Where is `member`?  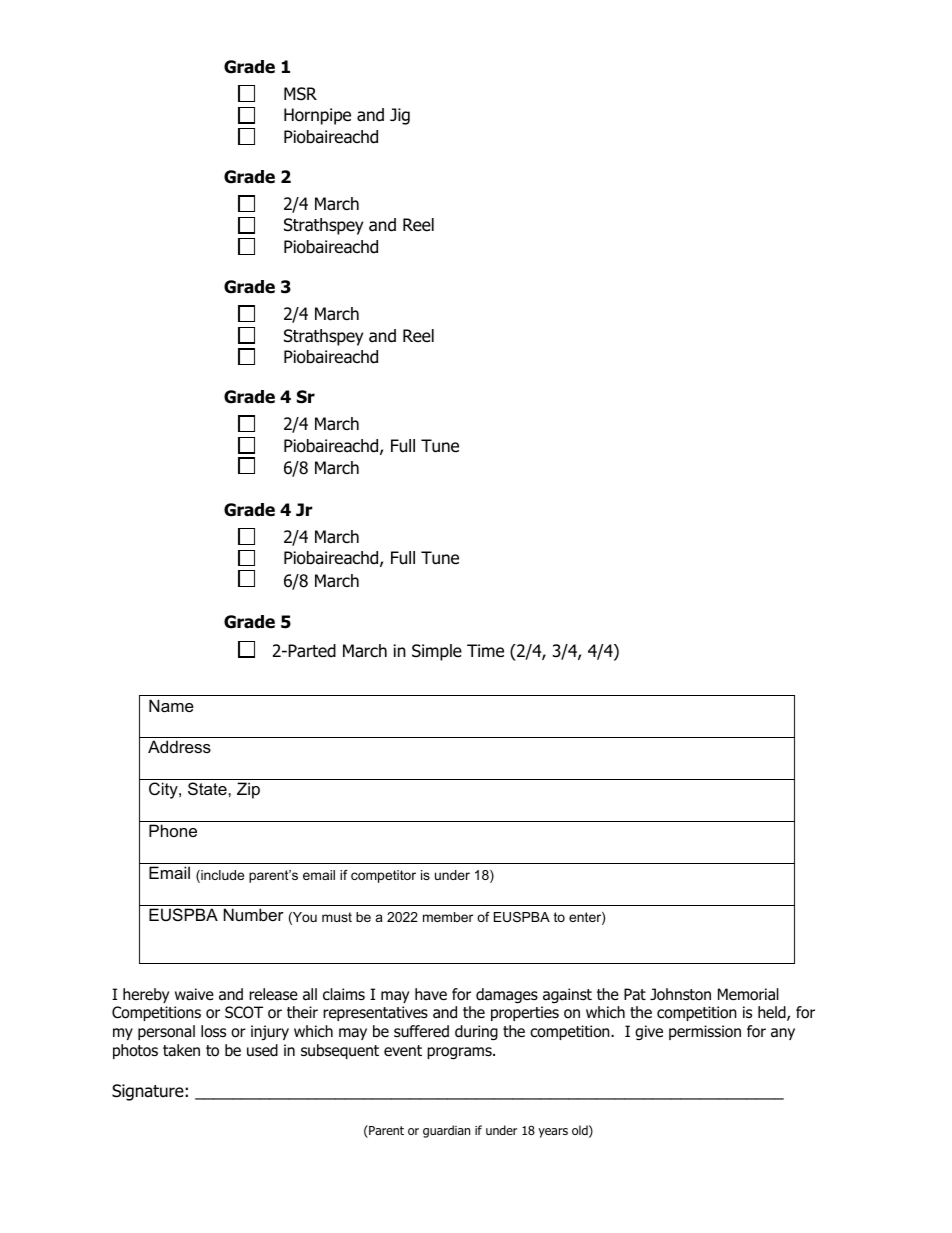
member is located at coordinates (448, 917).
